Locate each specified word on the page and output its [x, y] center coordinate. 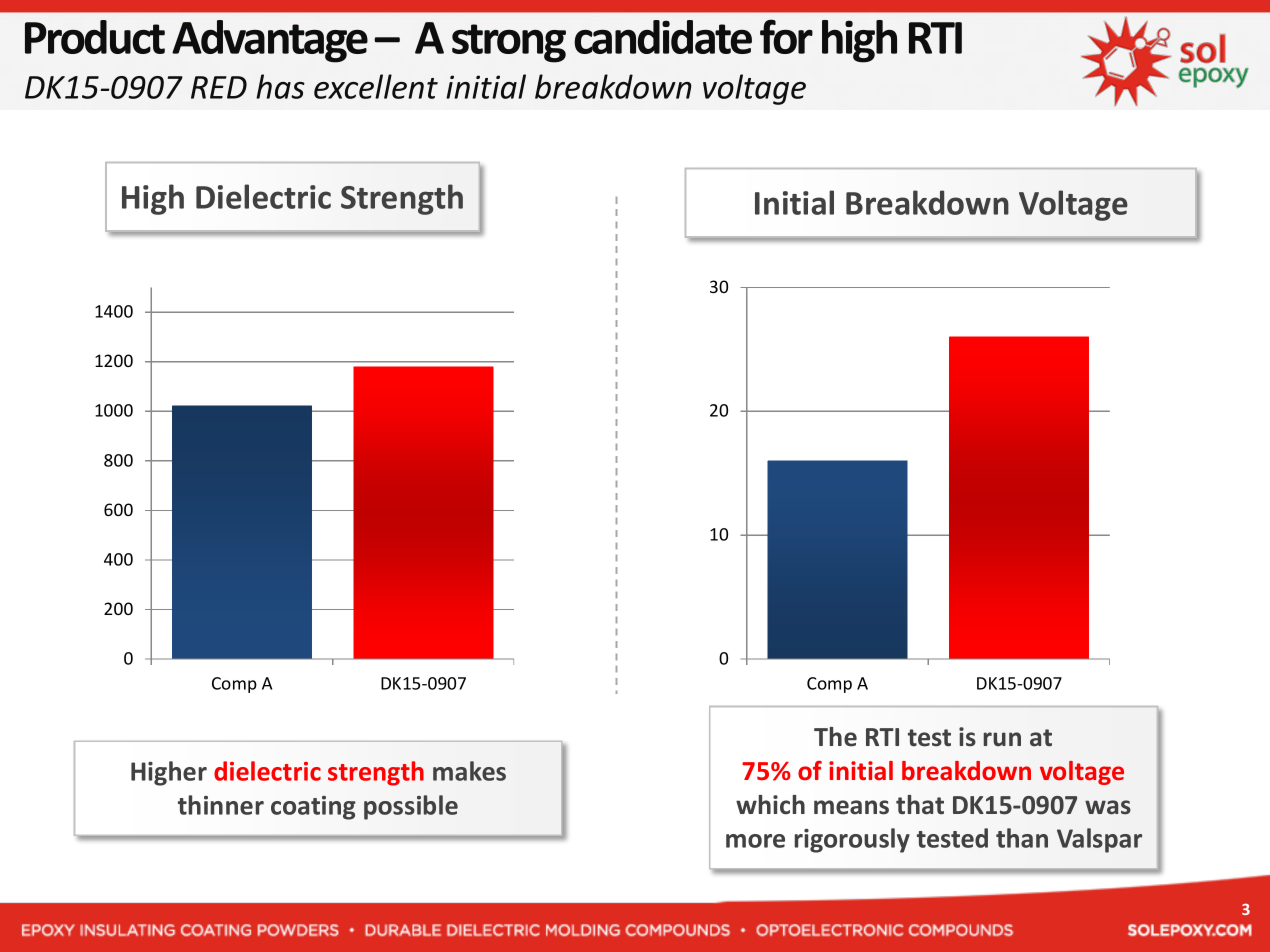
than [1022, 838]
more [755, 841]
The [835, 737]
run [1002, 739]
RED [219, 87]
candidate [663, 37]
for [786, 36]
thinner [221, 805]
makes [469, 771]
